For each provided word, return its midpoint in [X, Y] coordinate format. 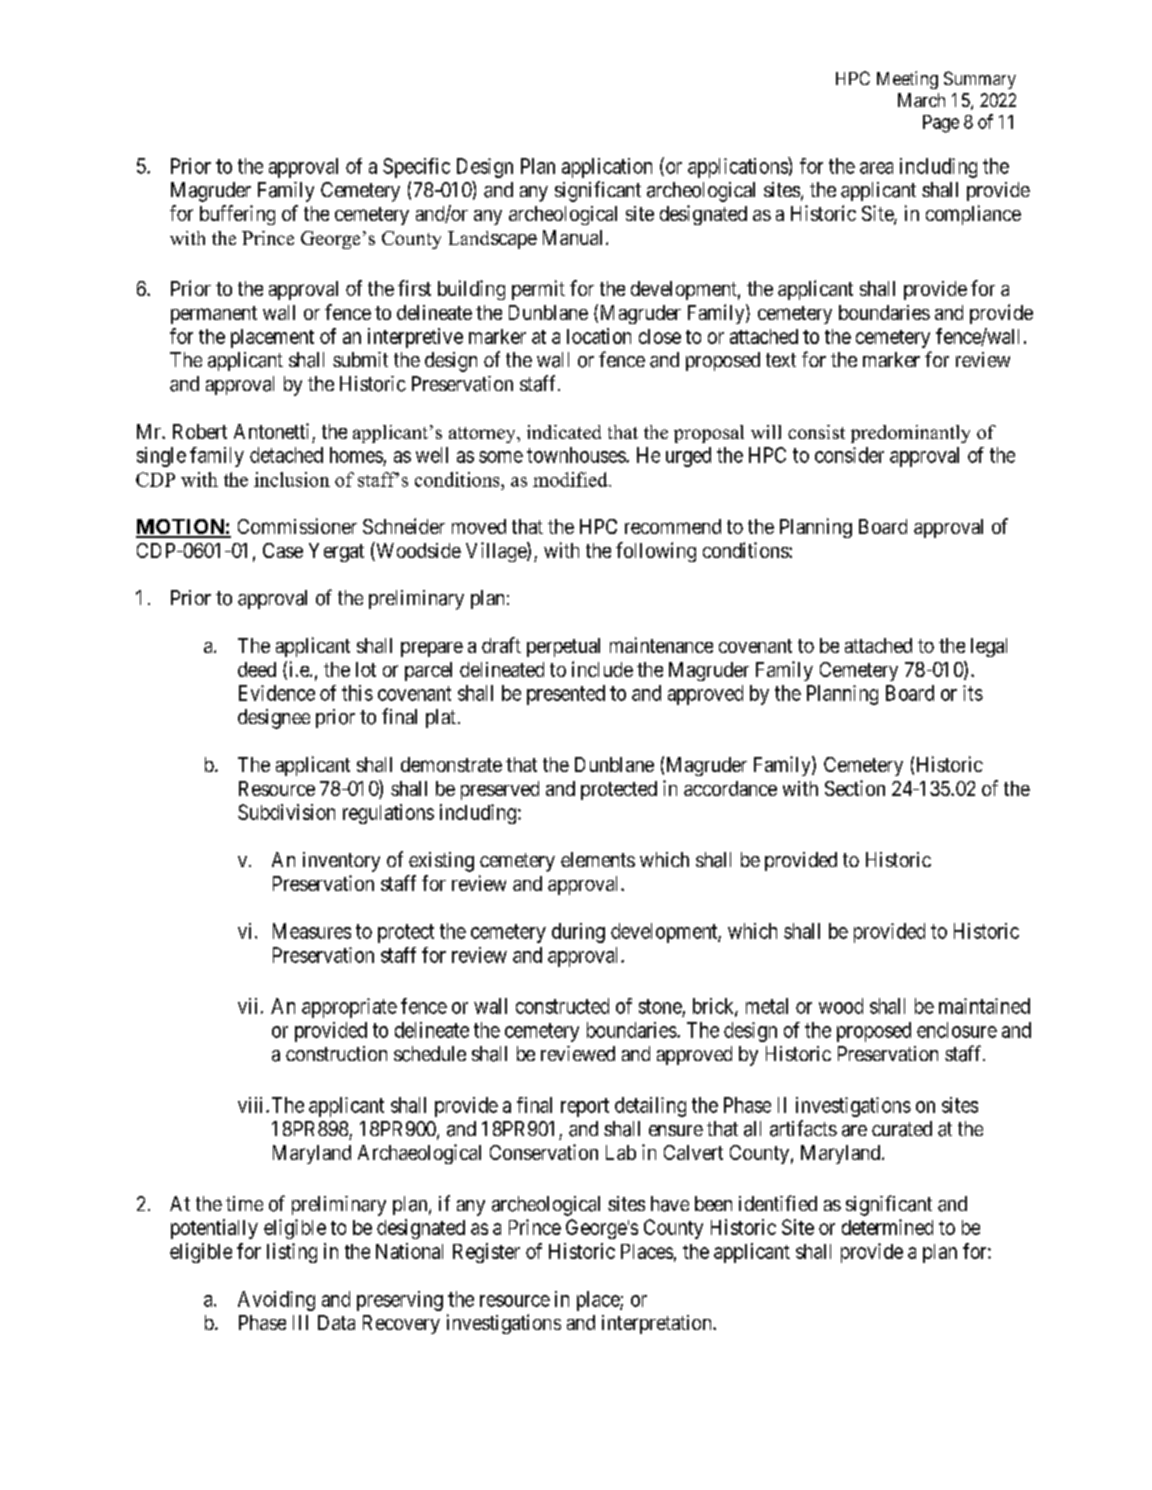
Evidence [277, 693]
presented [566, 695]
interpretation [658, 1324]
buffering [237, 215]
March [921, 100]
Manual [572, 237]
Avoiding [276, 1301]
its [973, 693]
